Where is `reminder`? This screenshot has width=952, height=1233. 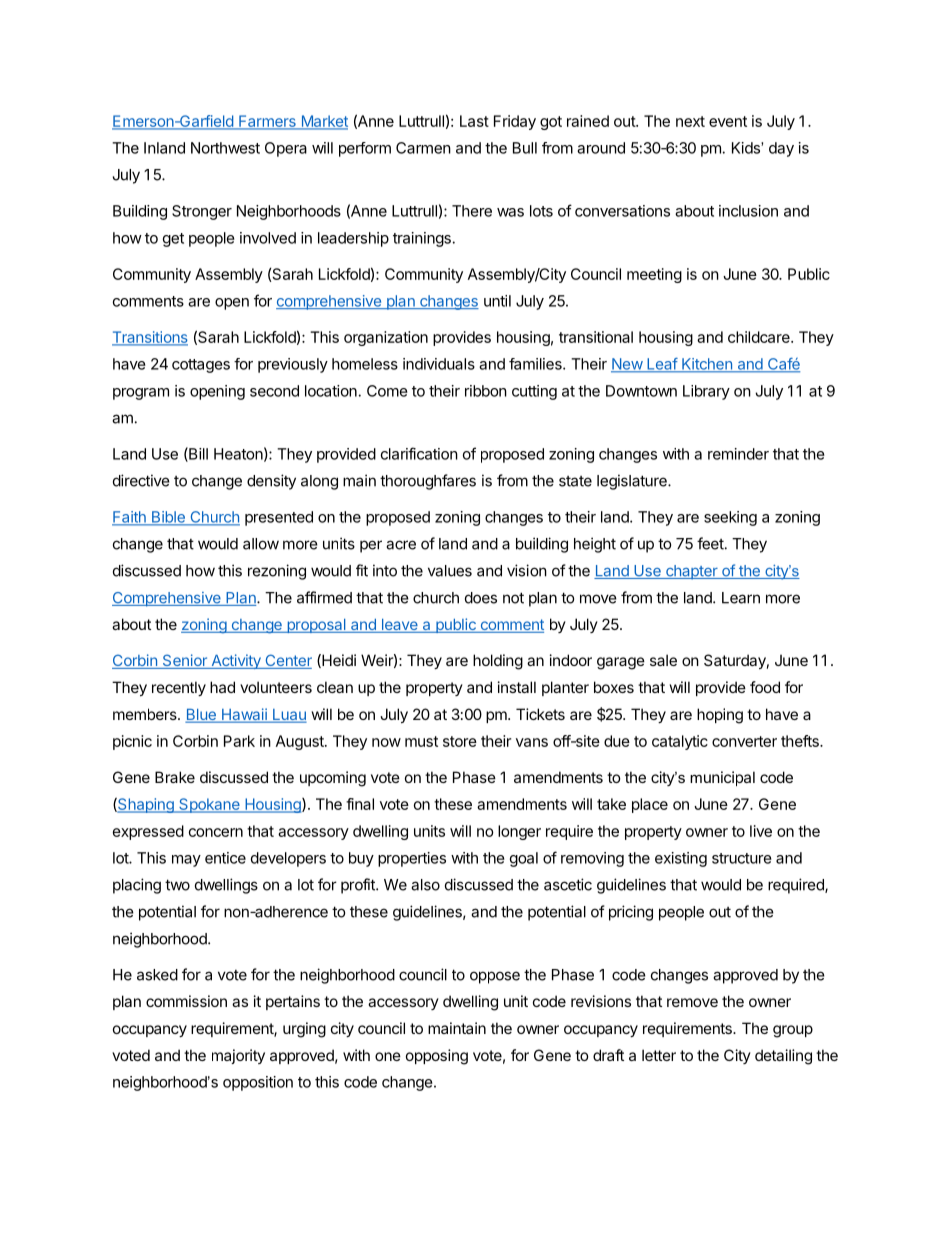
reminder is located at coordinates (738, 454).
